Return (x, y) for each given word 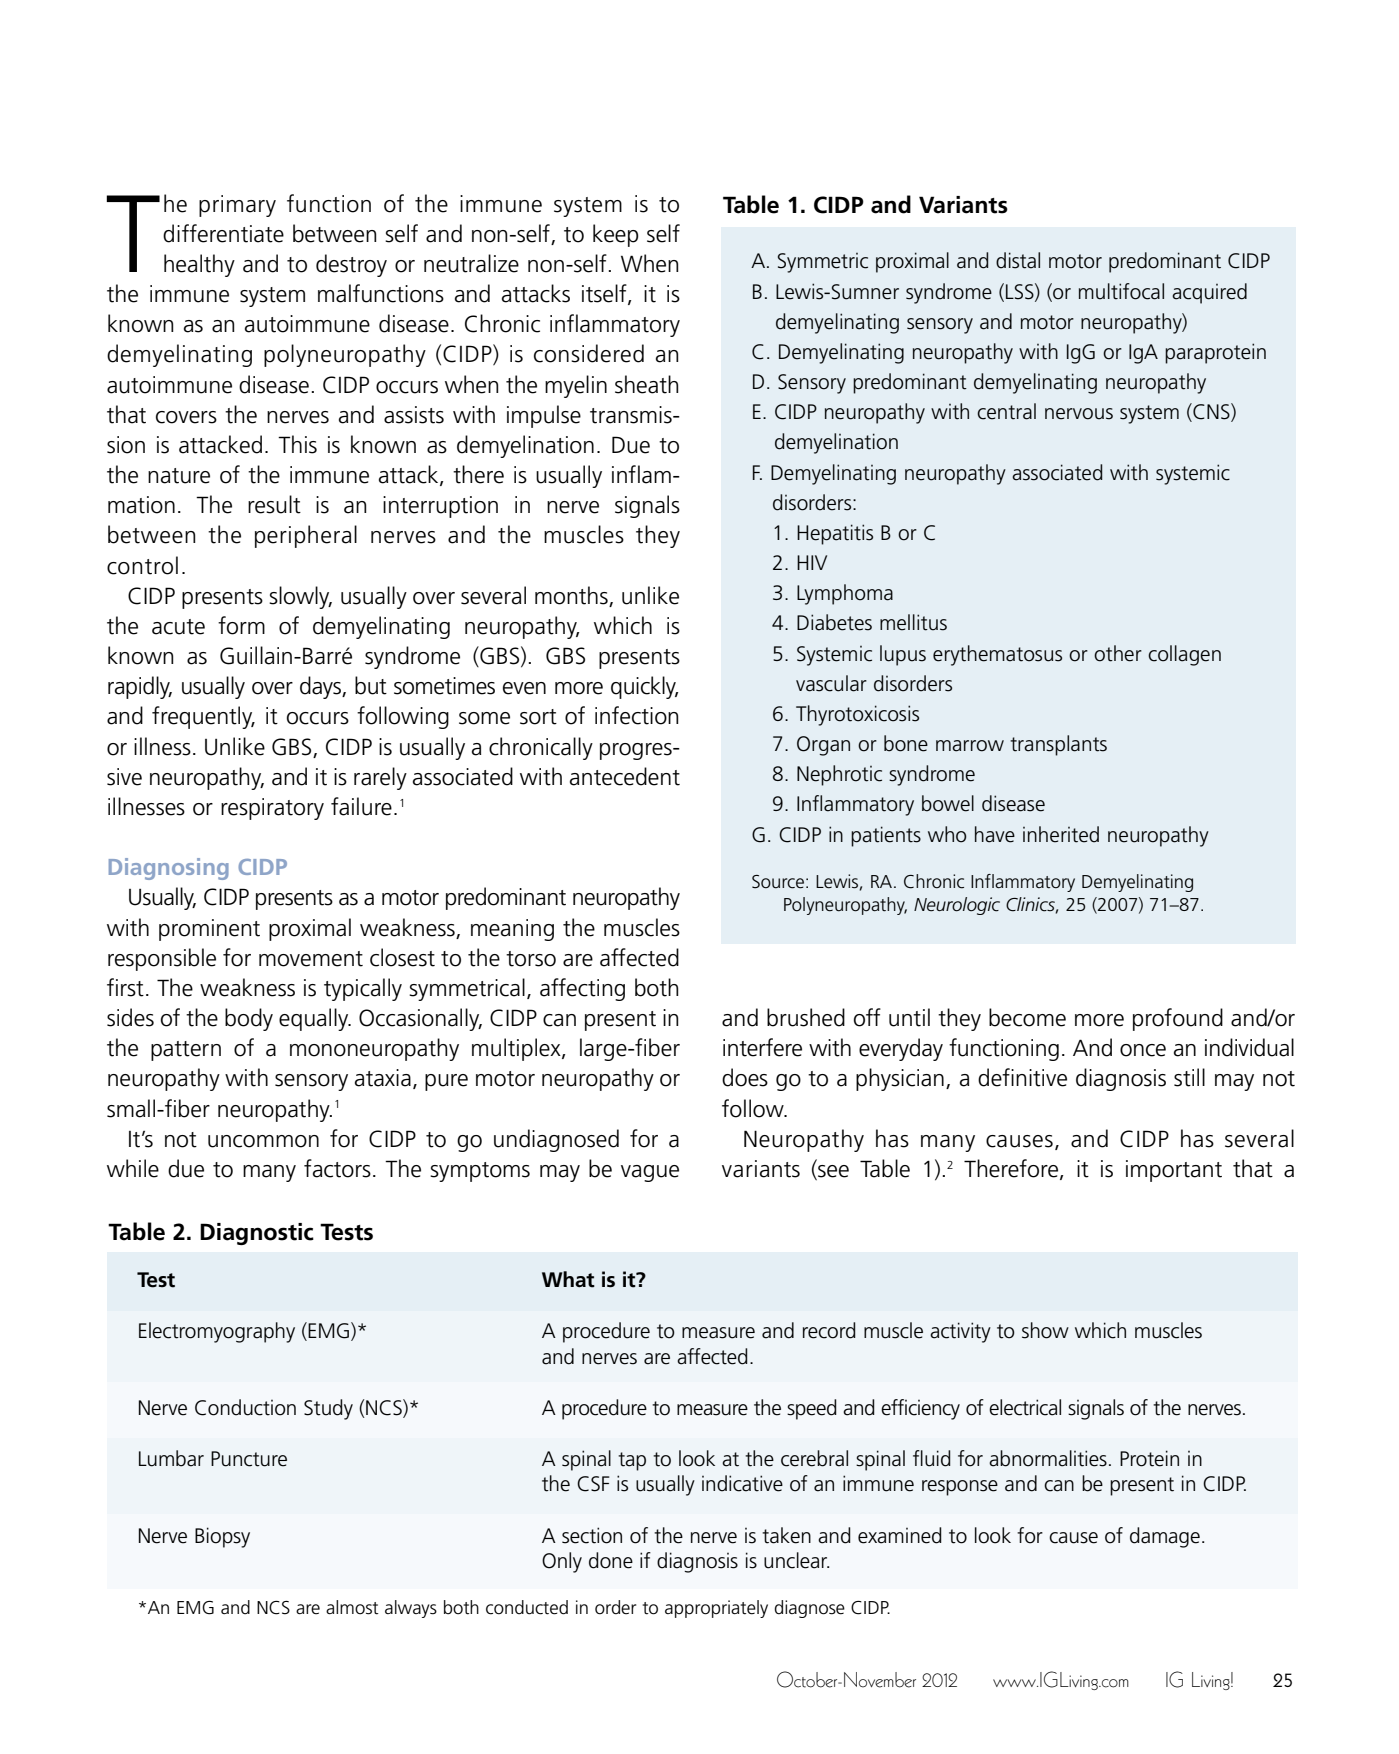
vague (650, 1173)
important (1174, 1171)
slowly (300, 597)
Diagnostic (257, 1234)
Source (778, 882)
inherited (1061, 834)
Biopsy (222, 1537)
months (572, 596)
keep (616, 235)
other (1118, 653)
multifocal (1121, 291)
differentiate (223, 233)
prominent (209, 930)
